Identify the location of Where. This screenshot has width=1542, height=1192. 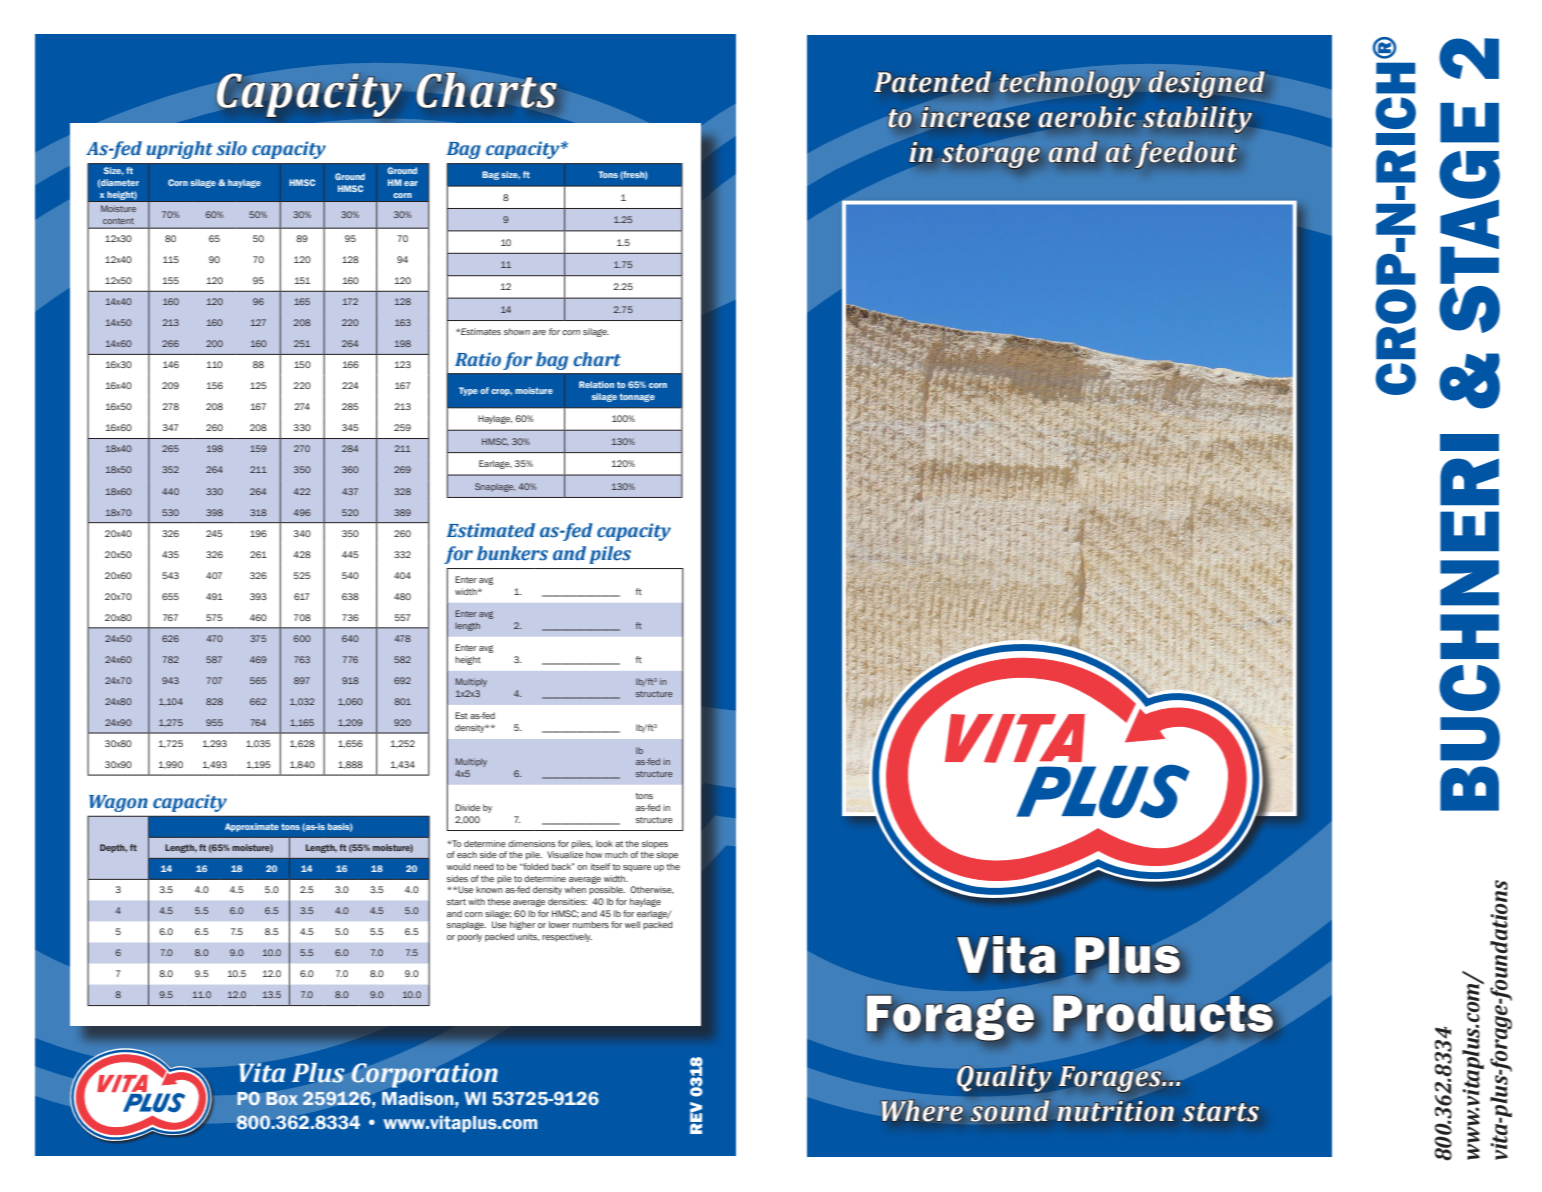
(922, 1111).
